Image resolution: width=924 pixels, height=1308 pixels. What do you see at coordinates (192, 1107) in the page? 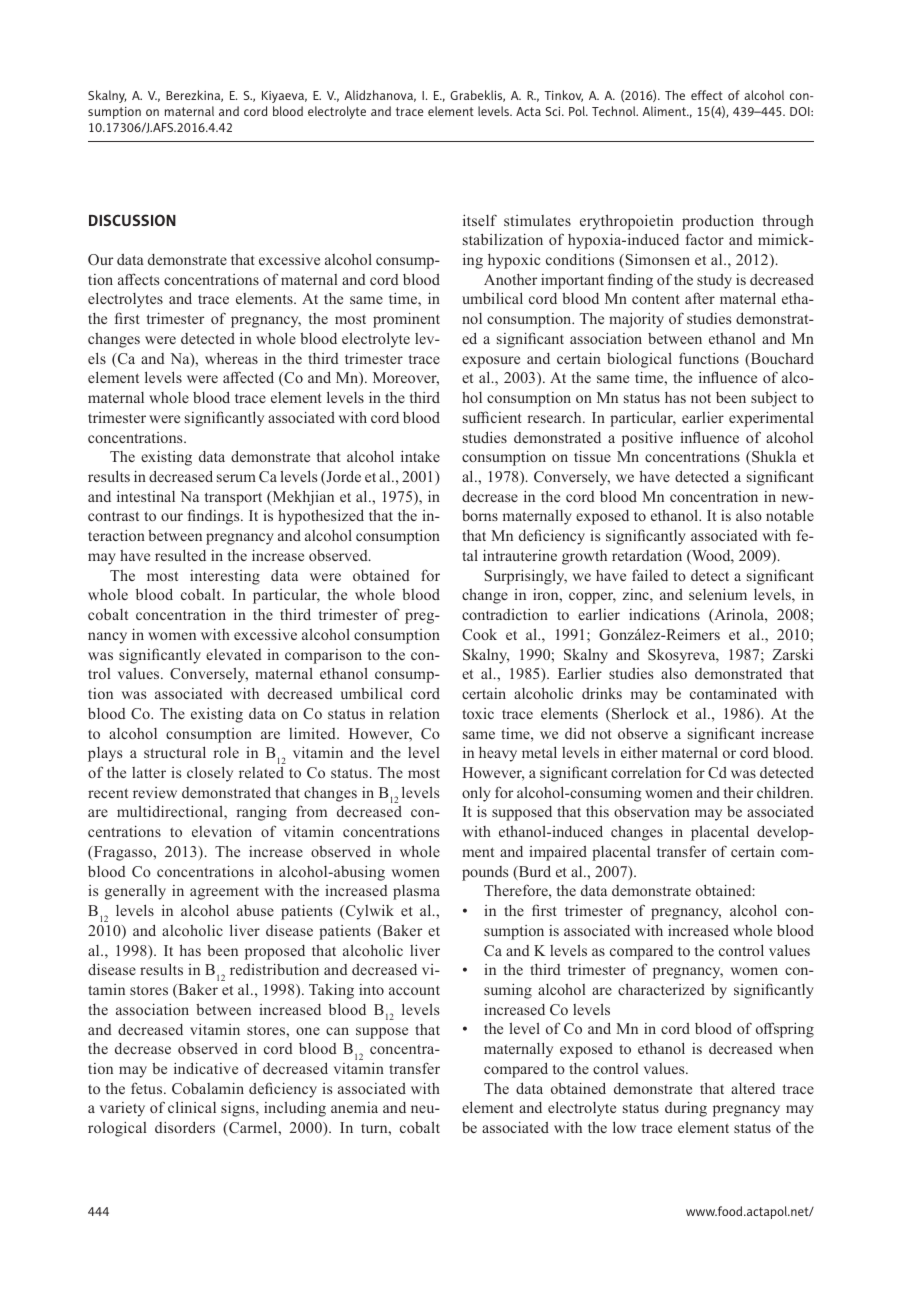
I see `clinical` at bounding box center [192, 1107].
